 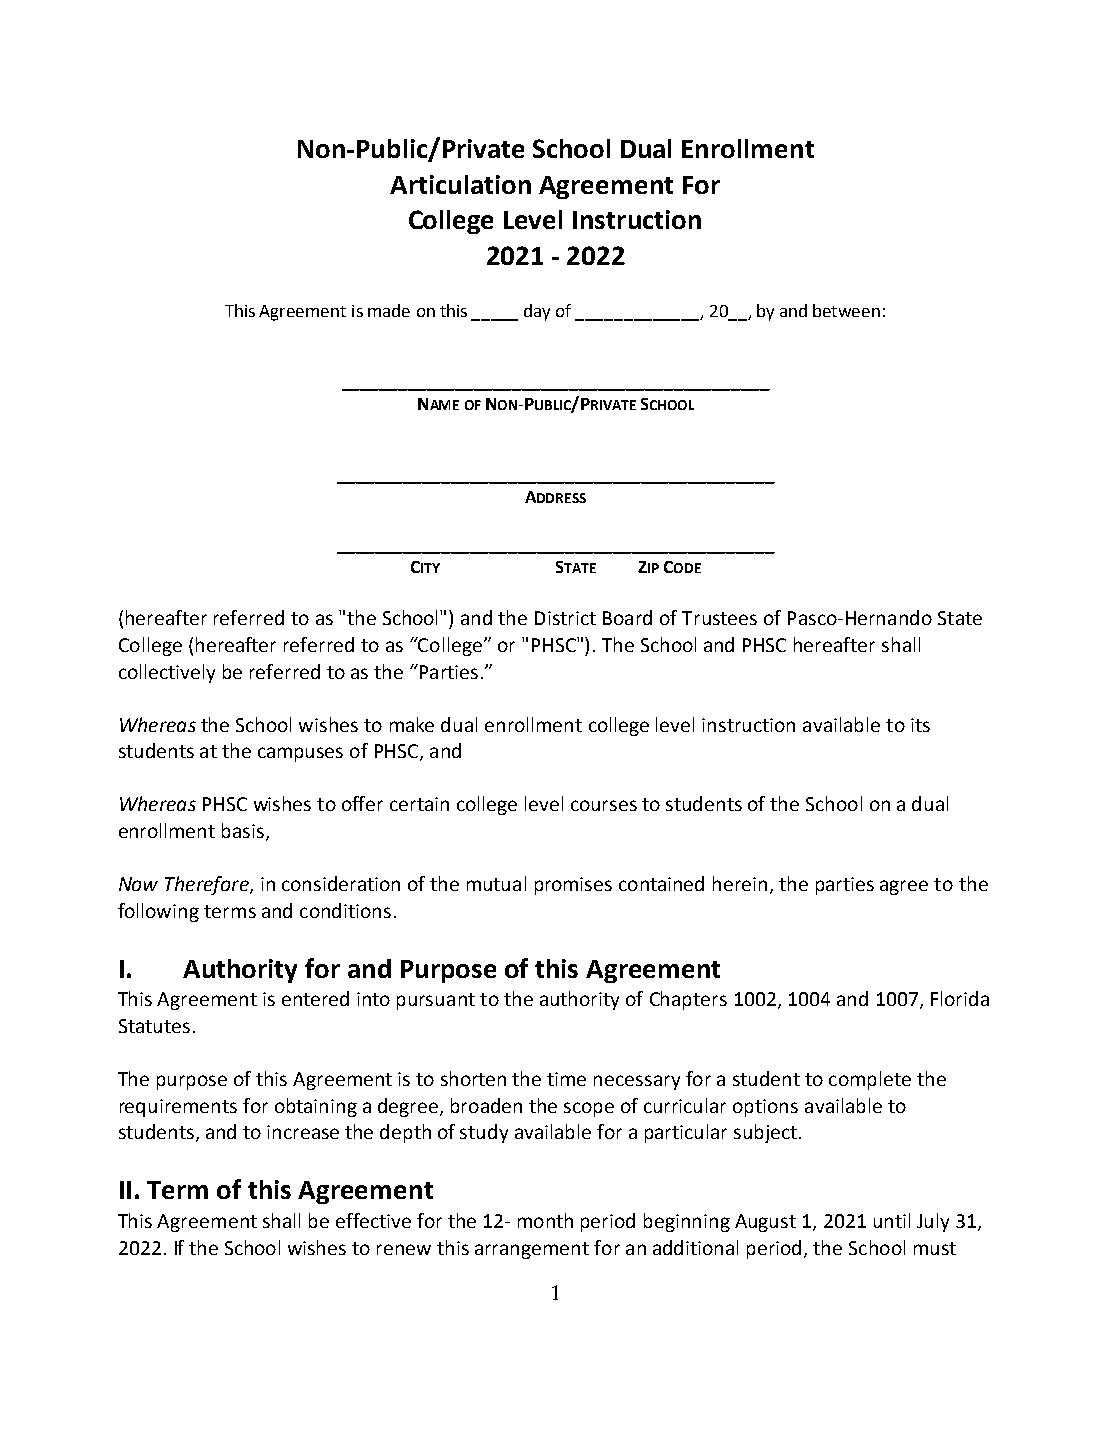 I want to click on complete, so click(x=870, y=1080).
